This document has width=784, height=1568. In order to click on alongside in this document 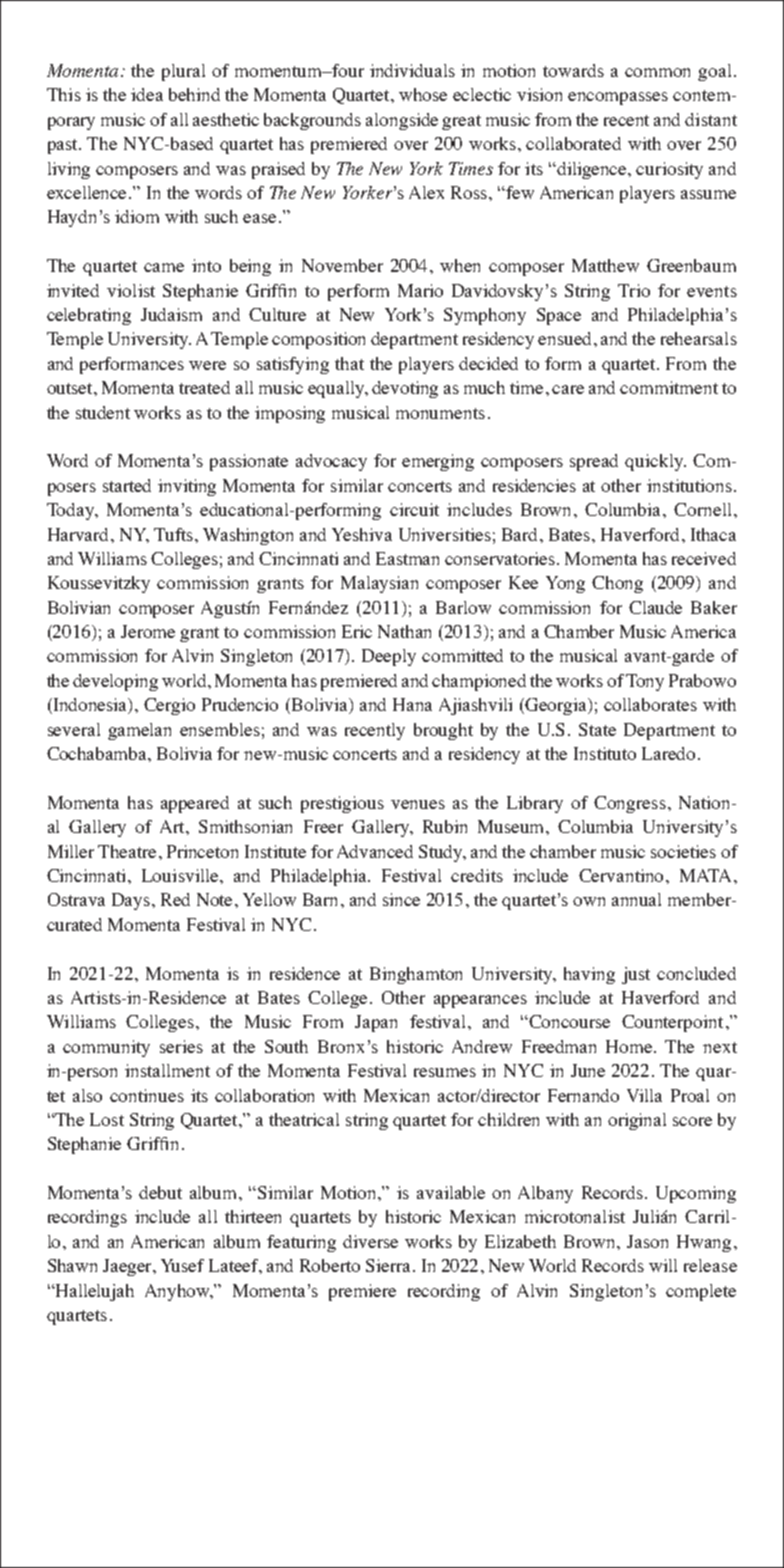, I will do `click(402, 121)`.
